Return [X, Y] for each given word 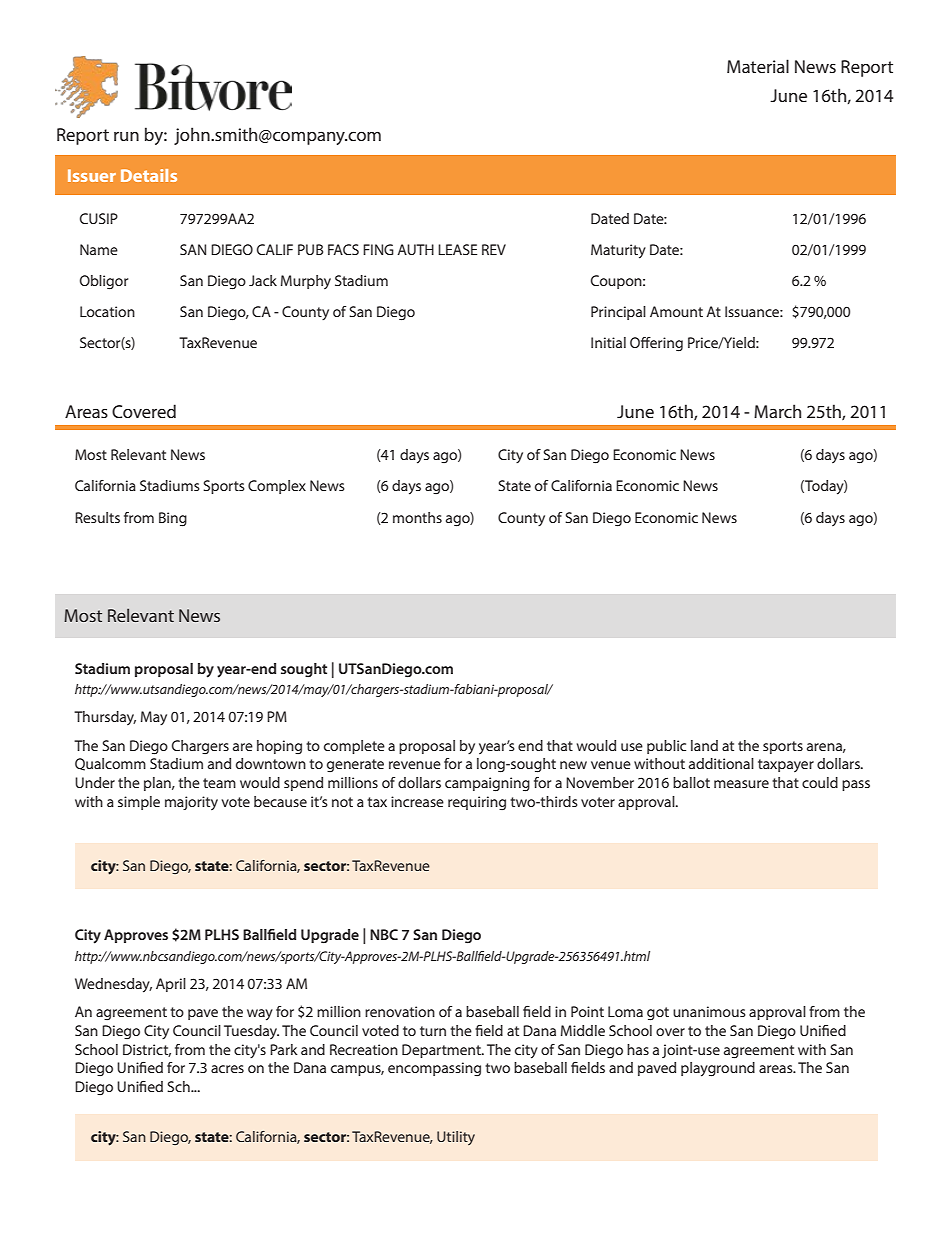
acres [227, 1069]
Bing [173, 519]
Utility [456, 1138]
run [126, 136]
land [704, 745]
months [417, 517]
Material [758, 66]
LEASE [457, 249]
